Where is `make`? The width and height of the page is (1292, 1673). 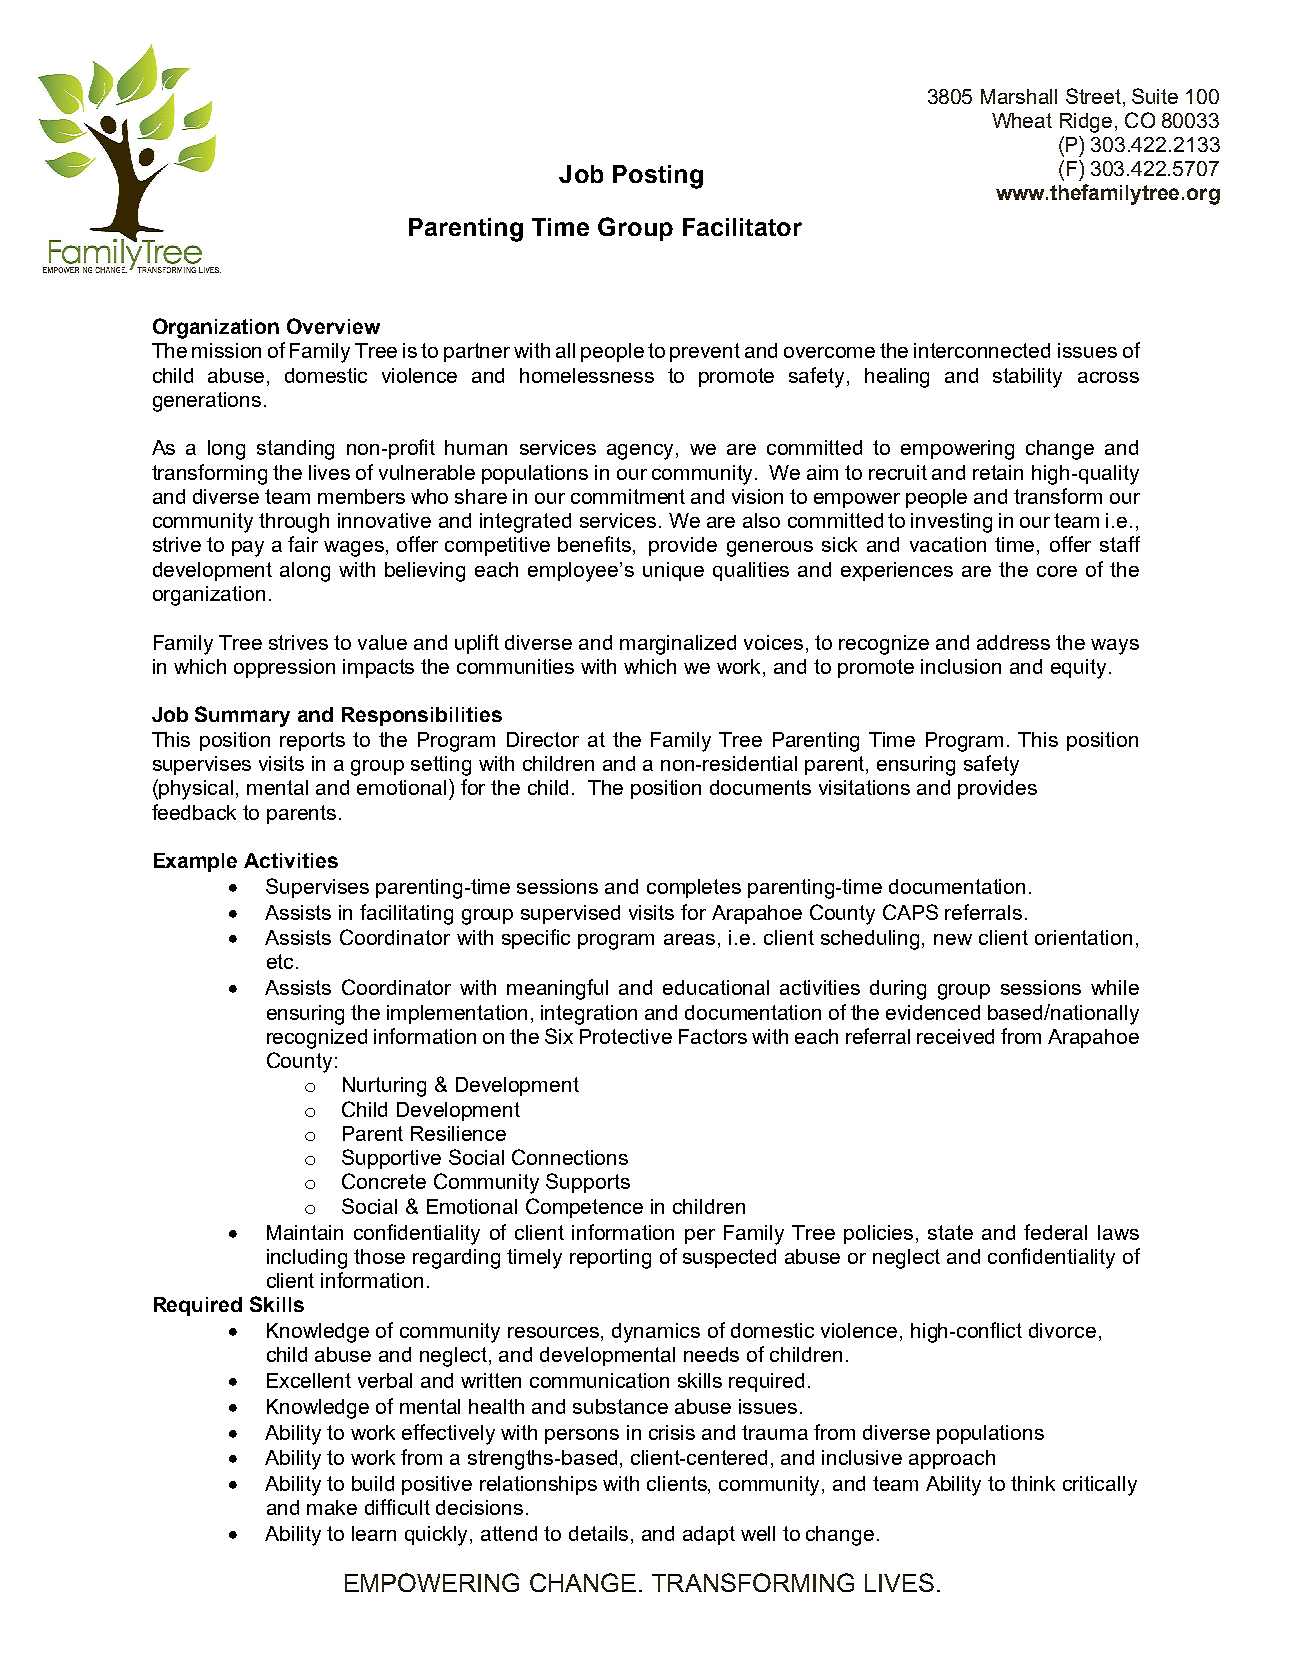 make is located at coordinates (332, 1507).
